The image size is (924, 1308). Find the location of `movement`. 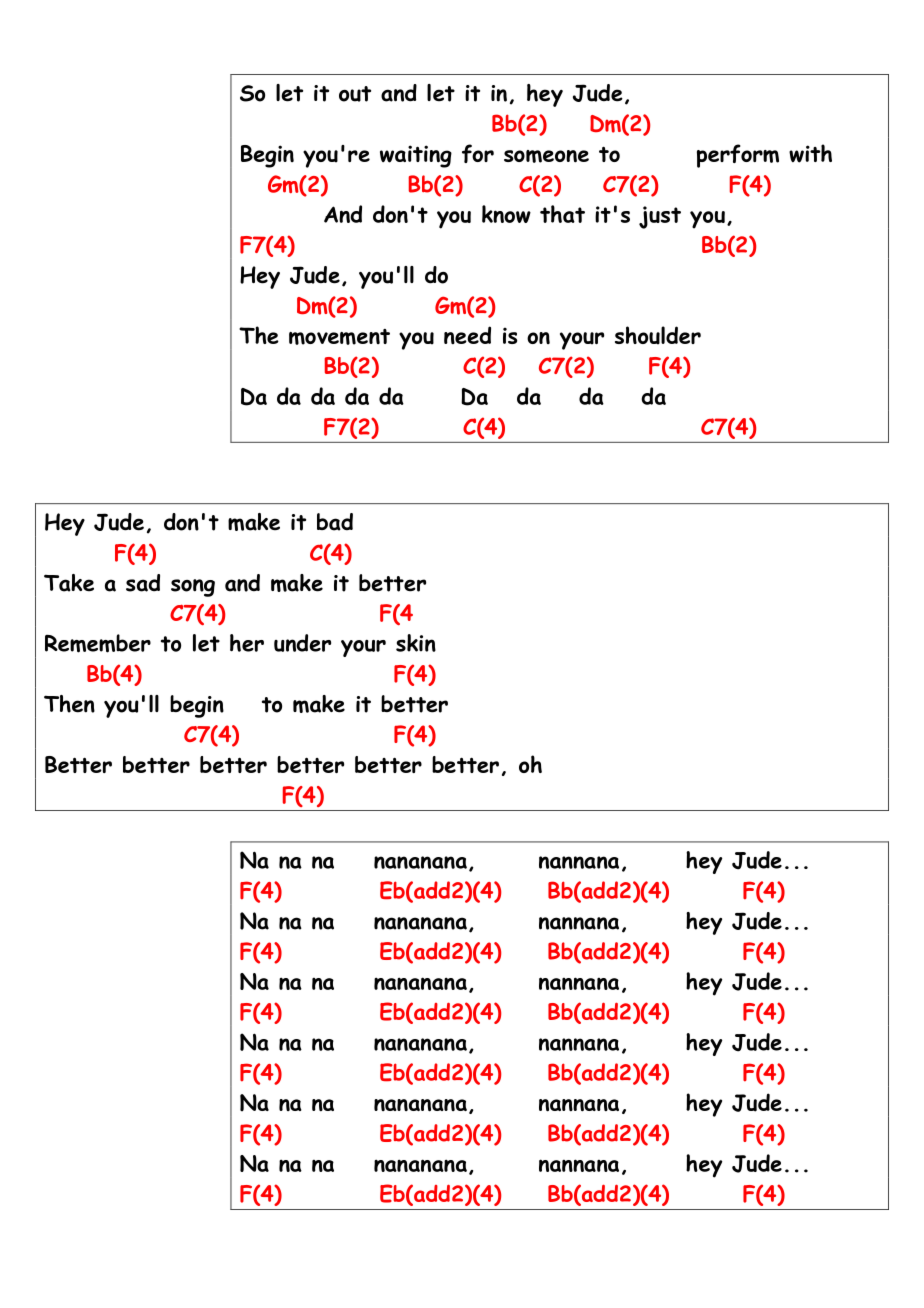

movement is located at coordinates (339, 337).
